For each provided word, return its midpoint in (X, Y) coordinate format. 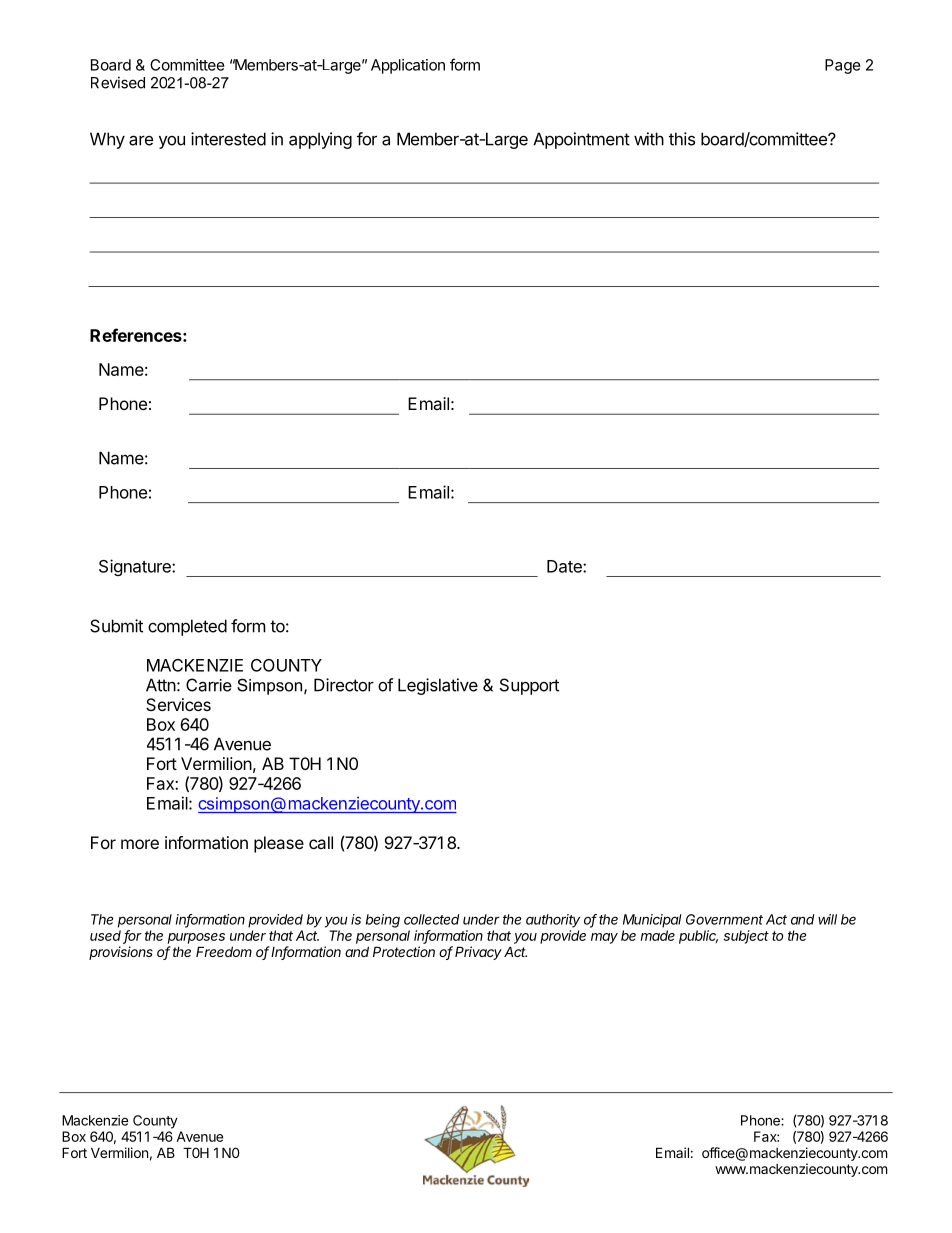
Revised (118, 82)
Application (408, 66)
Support (529, 686)
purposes (196, 938)
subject (746, 937)
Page (843, 66)
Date (565, 566)
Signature (136, 567)
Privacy (478, 953)
